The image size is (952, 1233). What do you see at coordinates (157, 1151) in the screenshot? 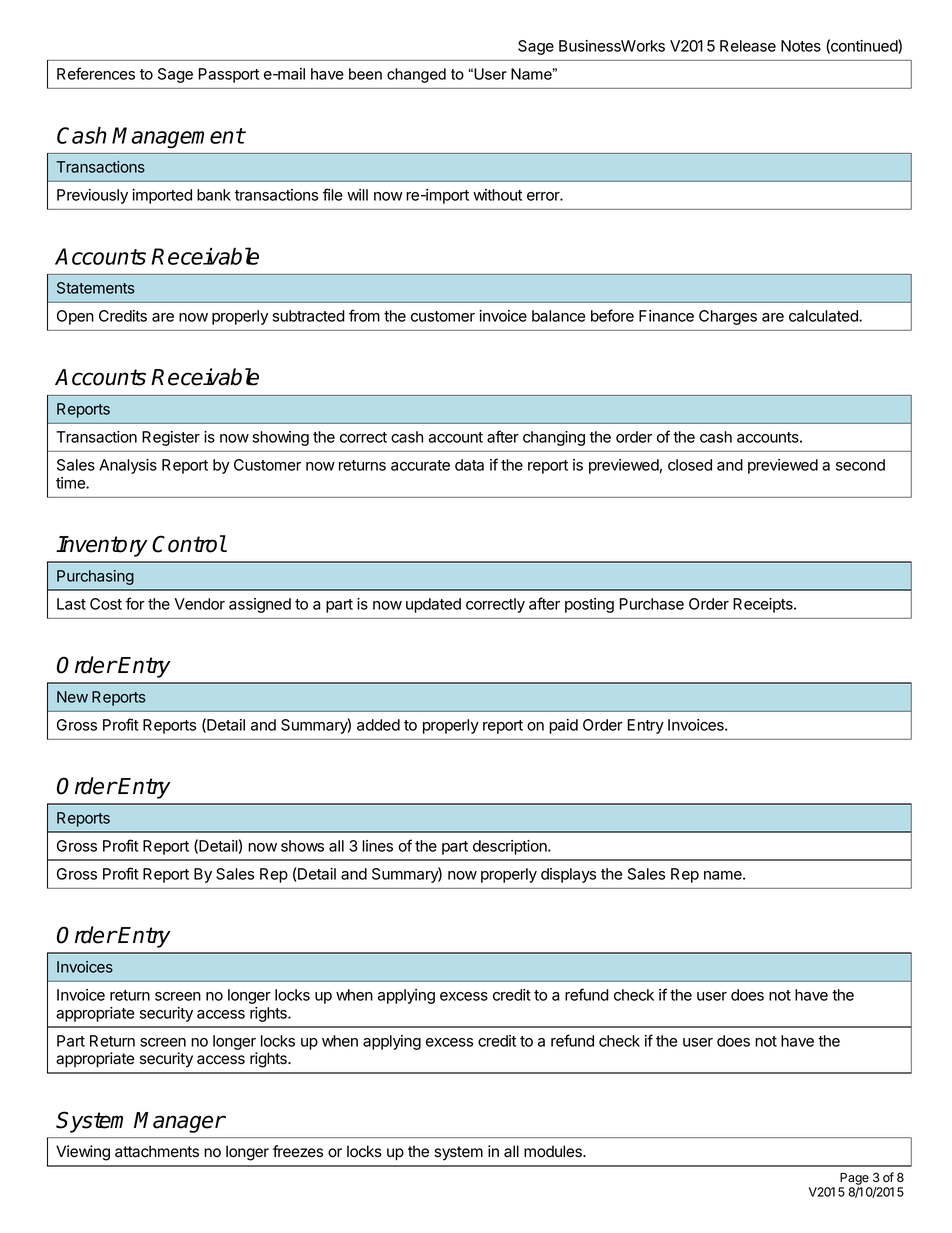
I see `attachments` at bounding box center [157, 1151].
